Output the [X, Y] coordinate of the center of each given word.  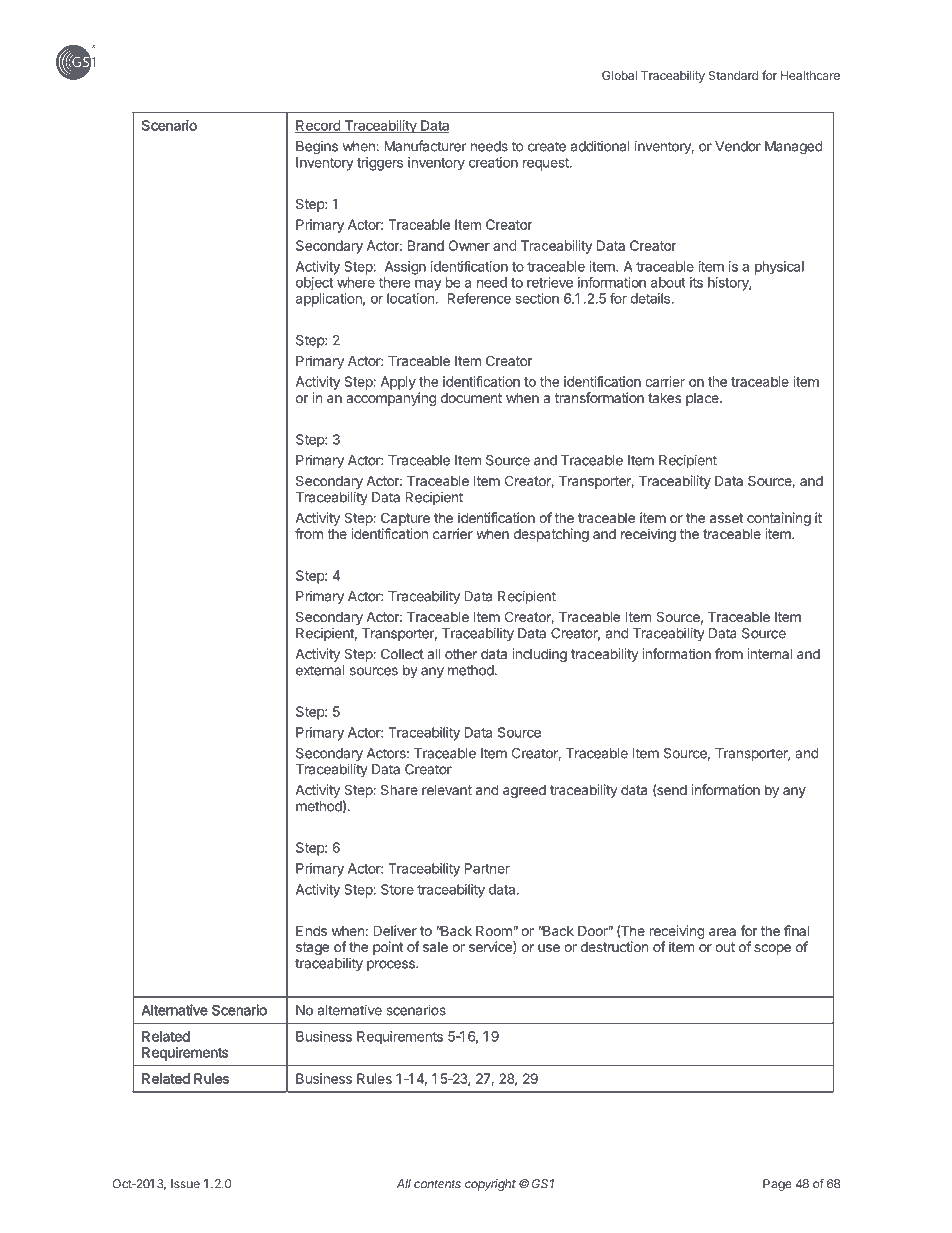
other [461, 654]
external [320, 670]
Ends [311, 930]
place [703, 399]
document [471, 398]
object [314, 284]
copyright [490, 1185]
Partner [487, 868]
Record [318, 126]
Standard [733, 75]
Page [777, 1185]
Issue [185, 1184]
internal [769, 653]
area [722, 932]
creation [493, 162]
